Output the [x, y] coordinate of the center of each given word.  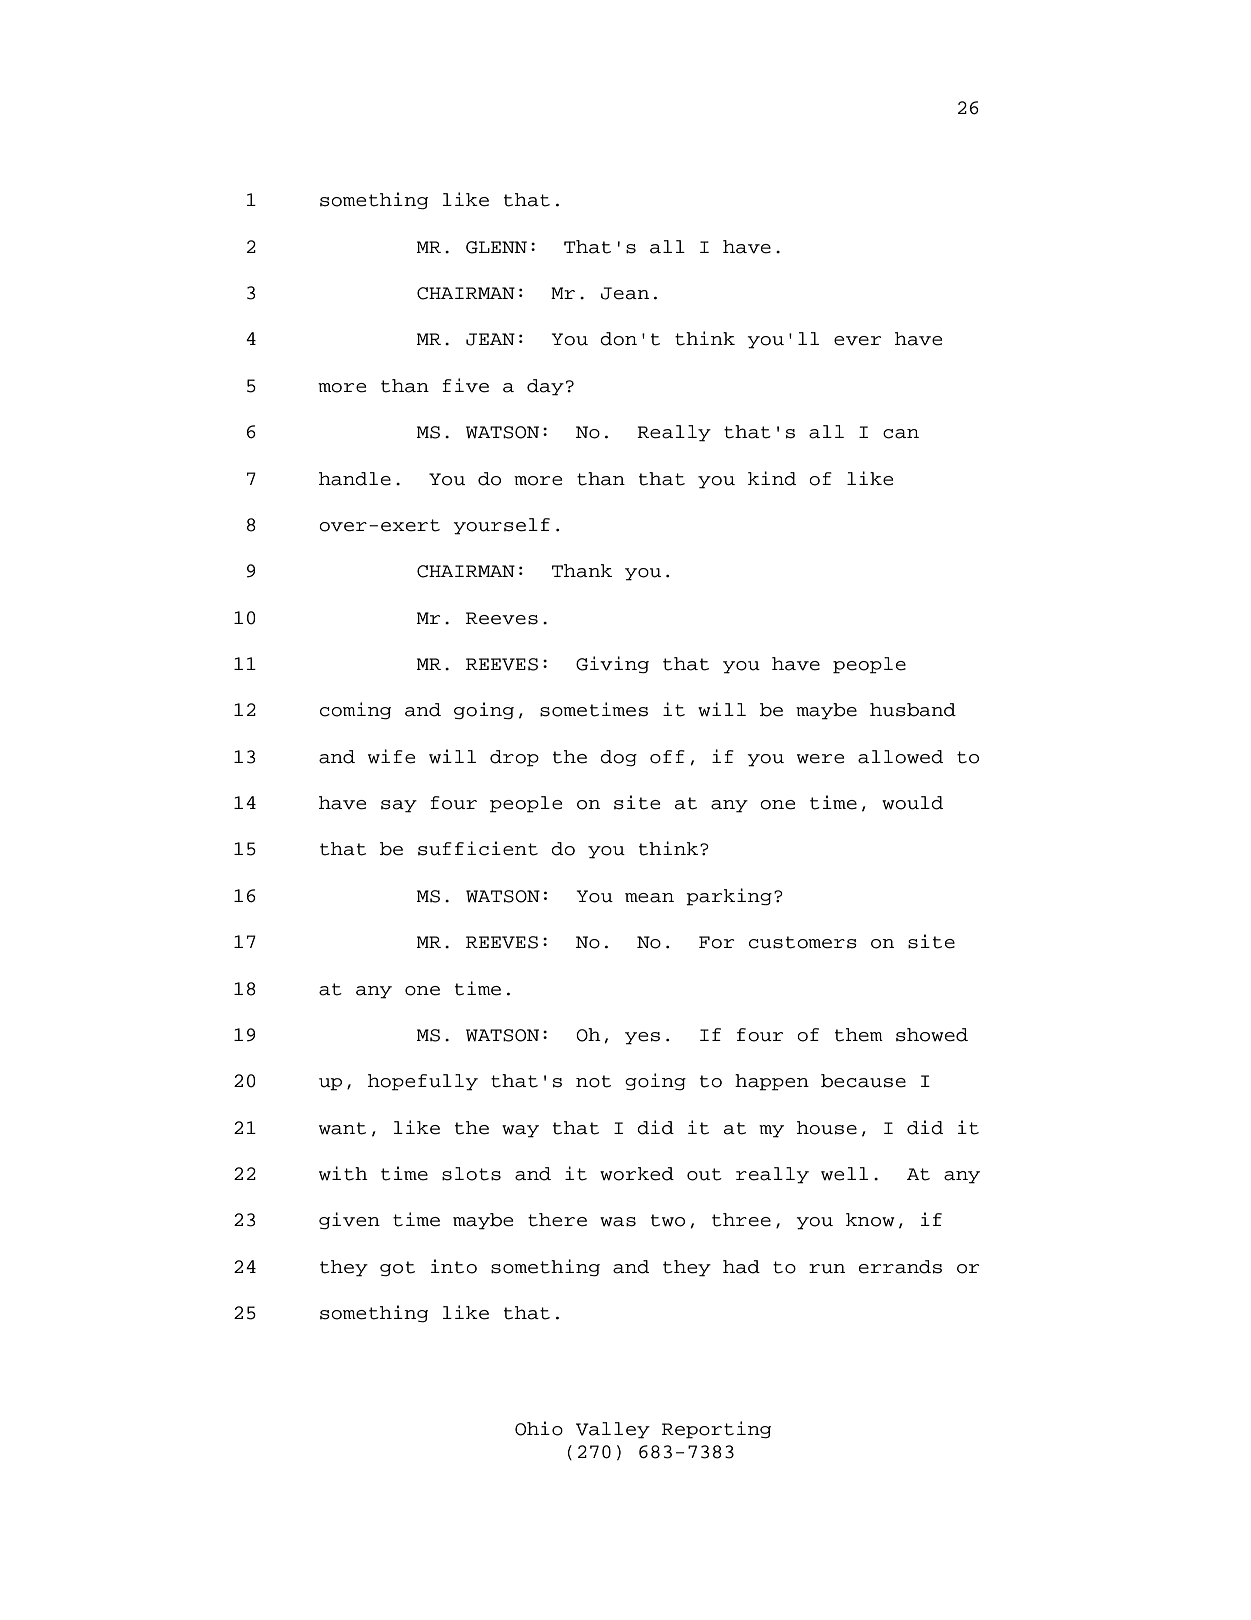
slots [471, 1174]
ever [857, 341]
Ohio [539, 1428]
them [859, 1035]
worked [637, 1174]
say [399, 806]
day [545, 387]
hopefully [423, 1082]
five [465, 385]
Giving [612, 665]
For [716, 942]
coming [355, 711]
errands [900, 1267]
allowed [900, 757]
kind [772, 478]
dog [618, 758]
